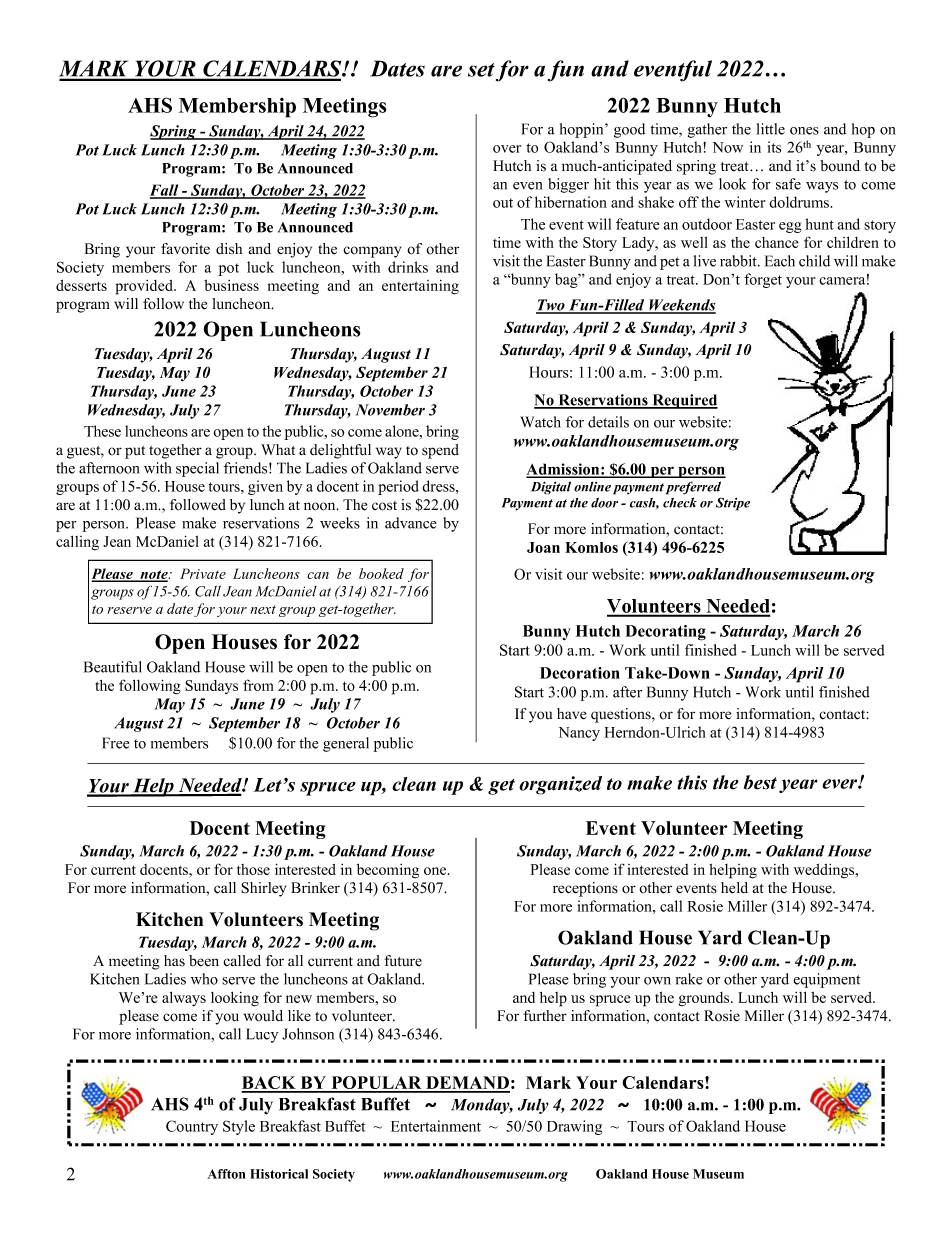 The height and width of the screenshot is (1233, 952). Describe the element at coordinates (440, 451) in the screenshot. I see `spend` at that location.
